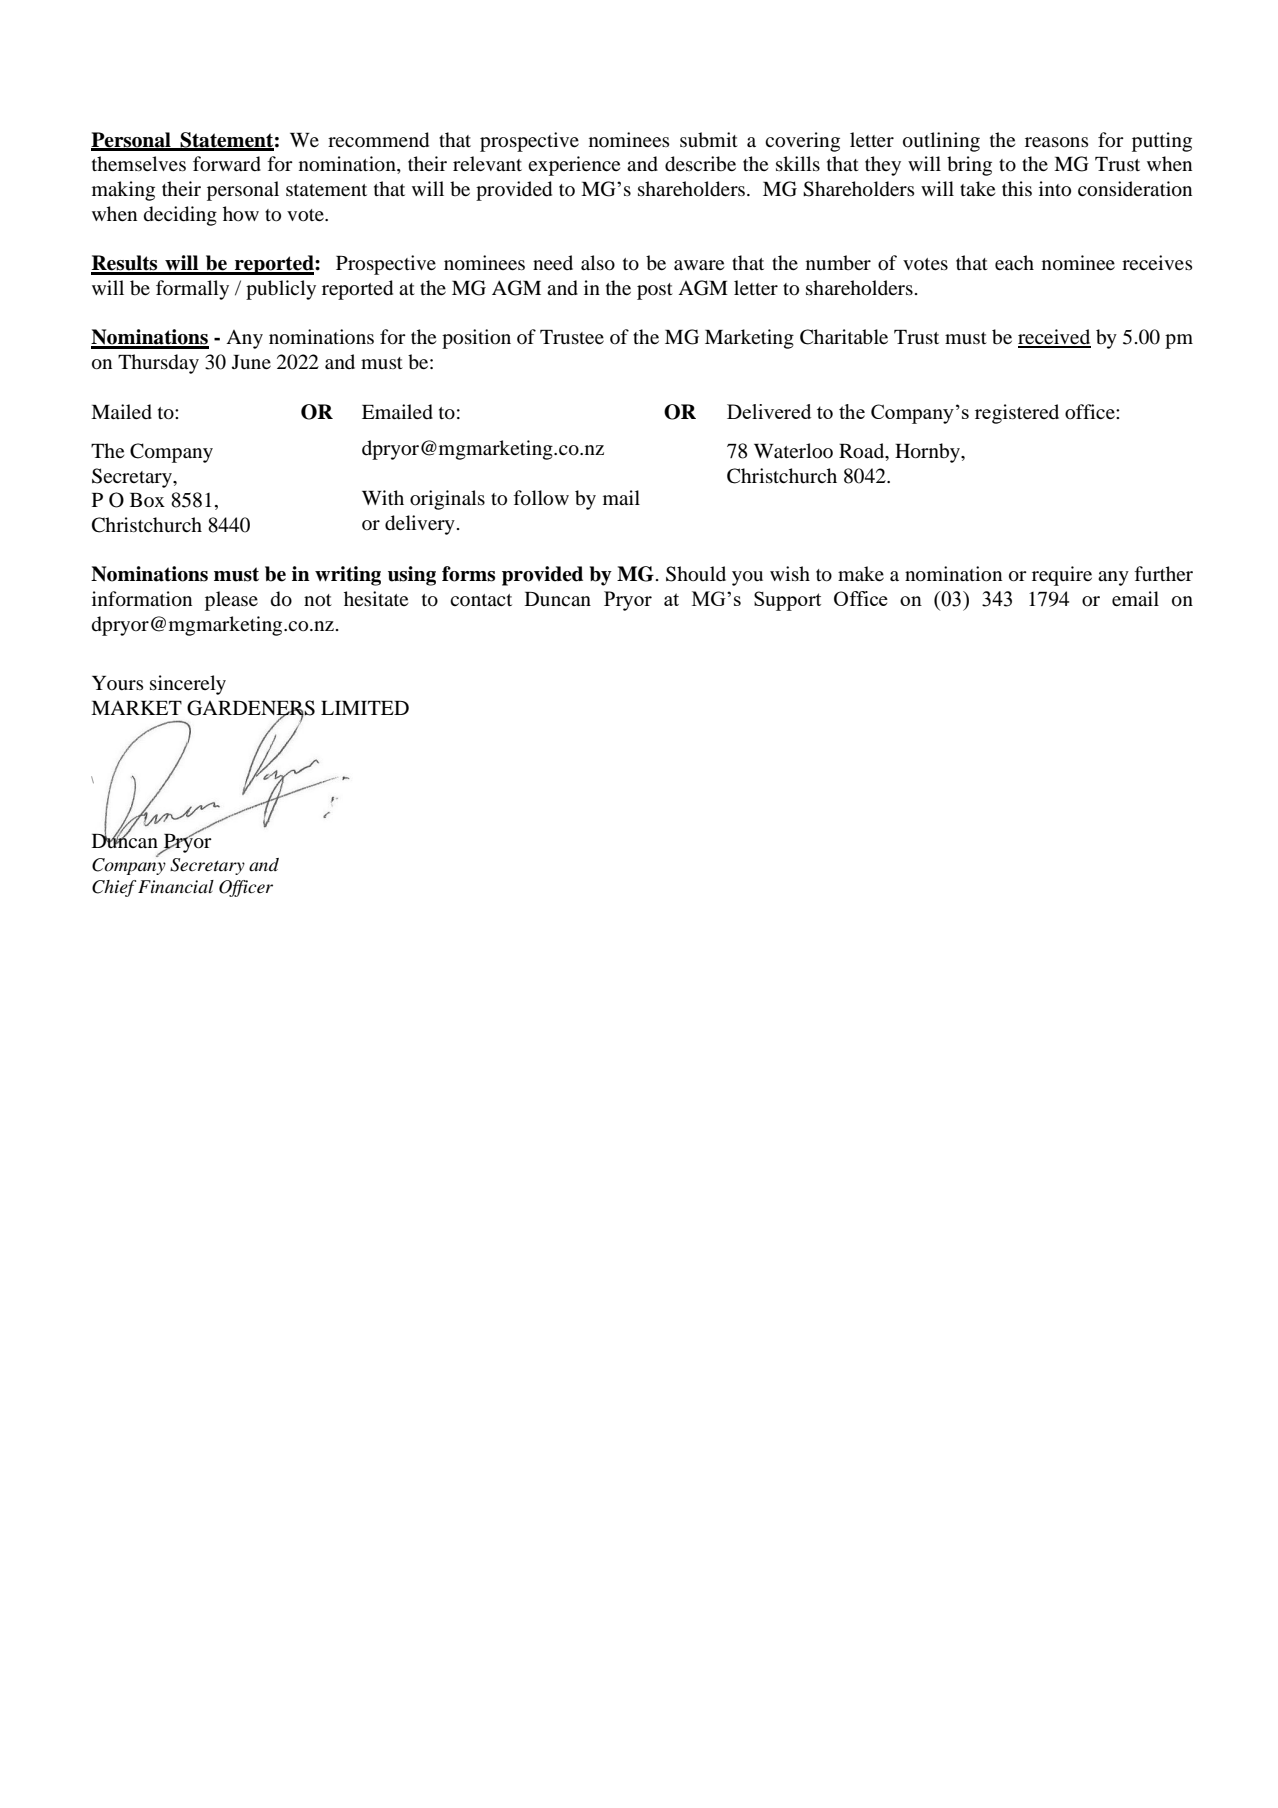 The height and width of the screenshot is (1808, 1278). I want to click on Financial, so click(176, 886).
